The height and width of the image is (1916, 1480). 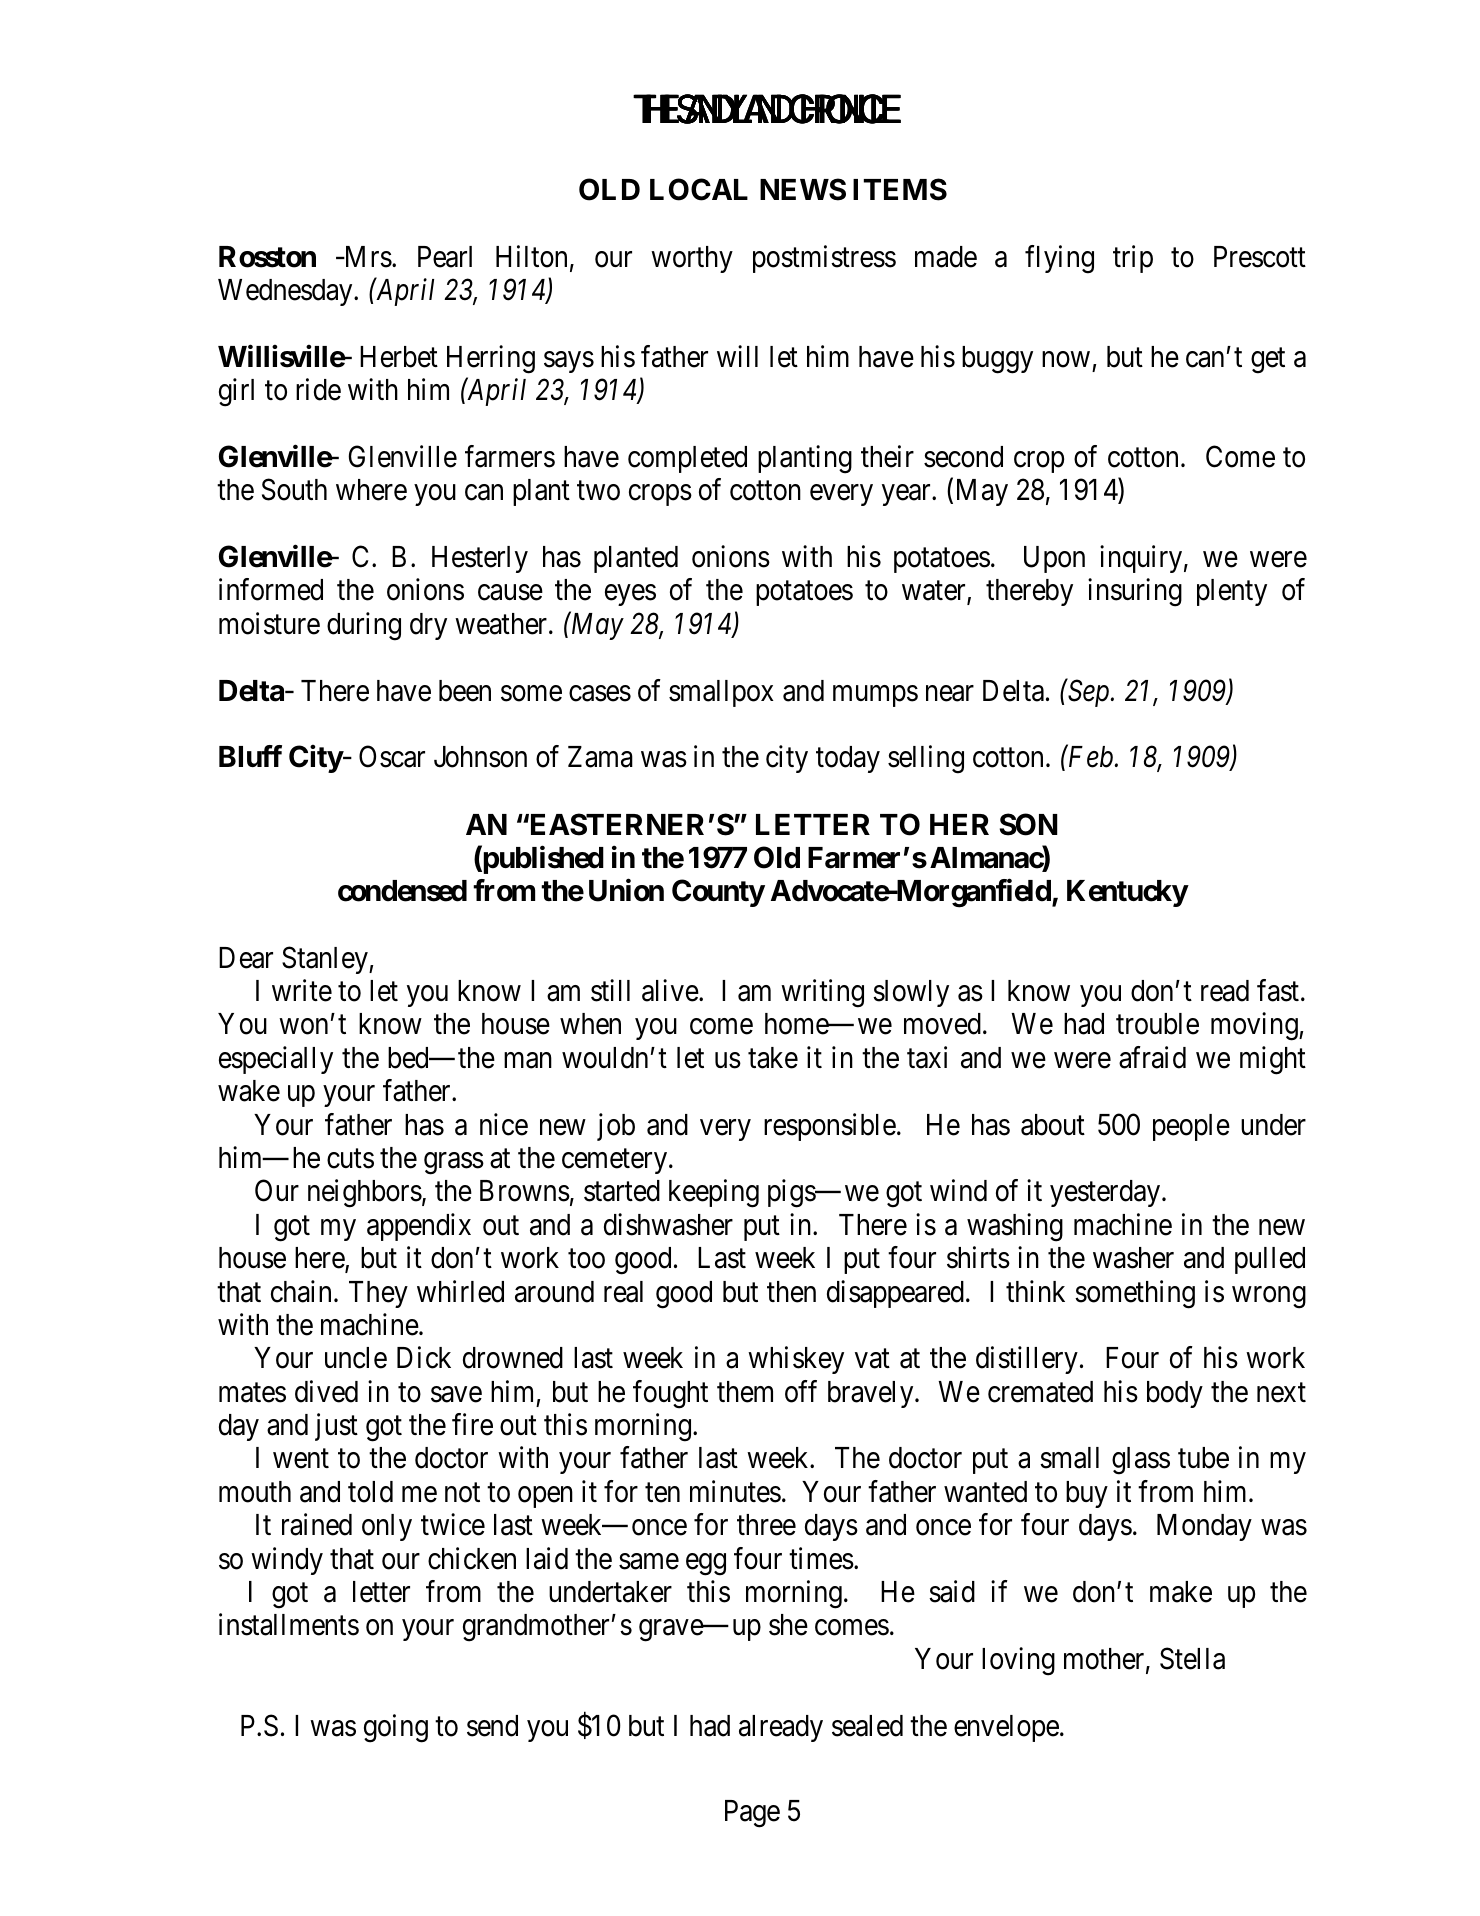 I want to click on going, so click(x=396, y=1728).
